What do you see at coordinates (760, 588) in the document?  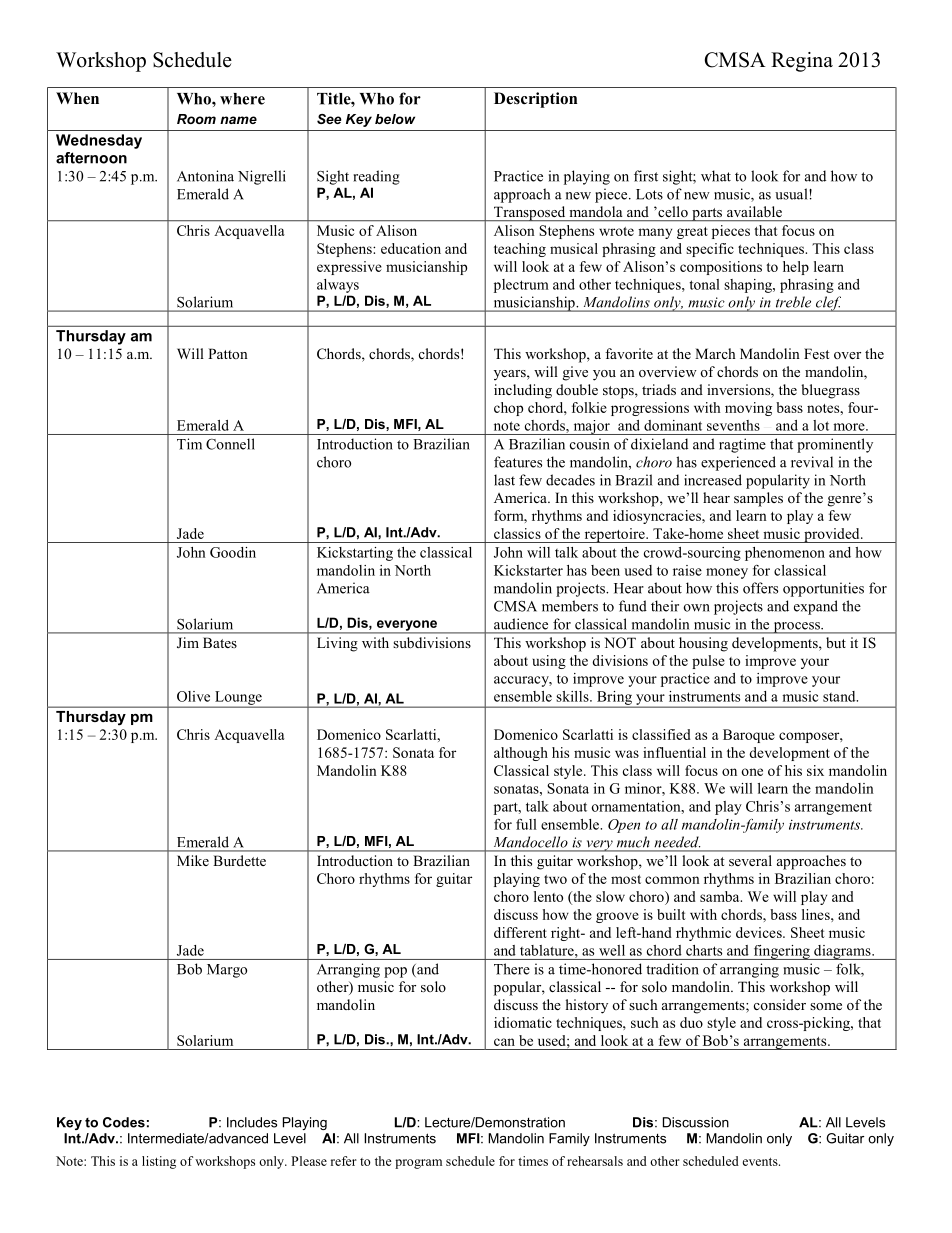 I see `offers` at bounding box center [760, 588].
